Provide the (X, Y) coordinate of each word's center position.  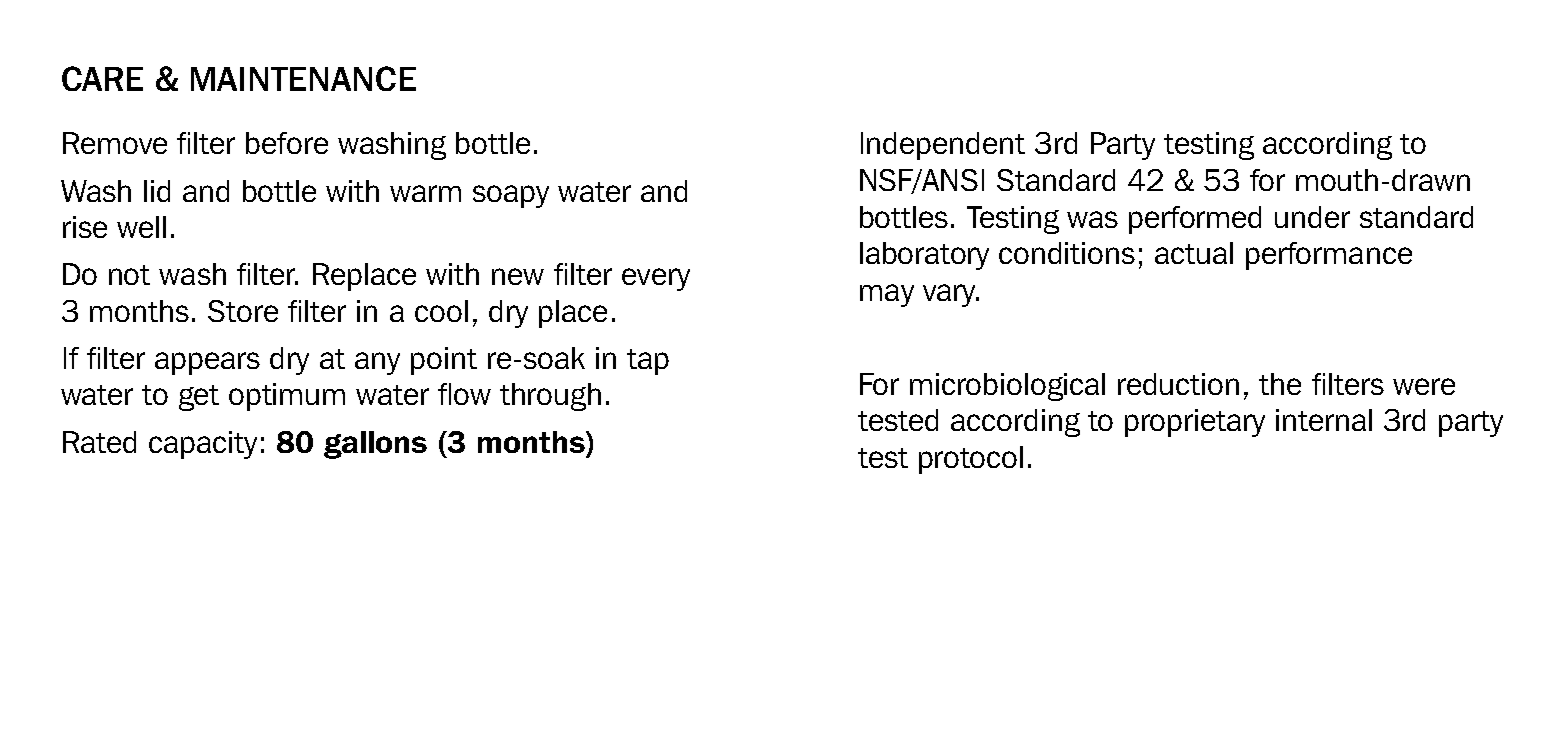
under (1312, 217)
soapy (511, 196)
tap (648, 362)
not (129, 275)
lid (157, 191)
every (656, 279)
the (1280, 384)
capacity (203, 445)
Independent (943, 146)
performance (1329, 256)
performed (1195, 220)
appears (207, 363)
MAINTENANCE (303, 78)
